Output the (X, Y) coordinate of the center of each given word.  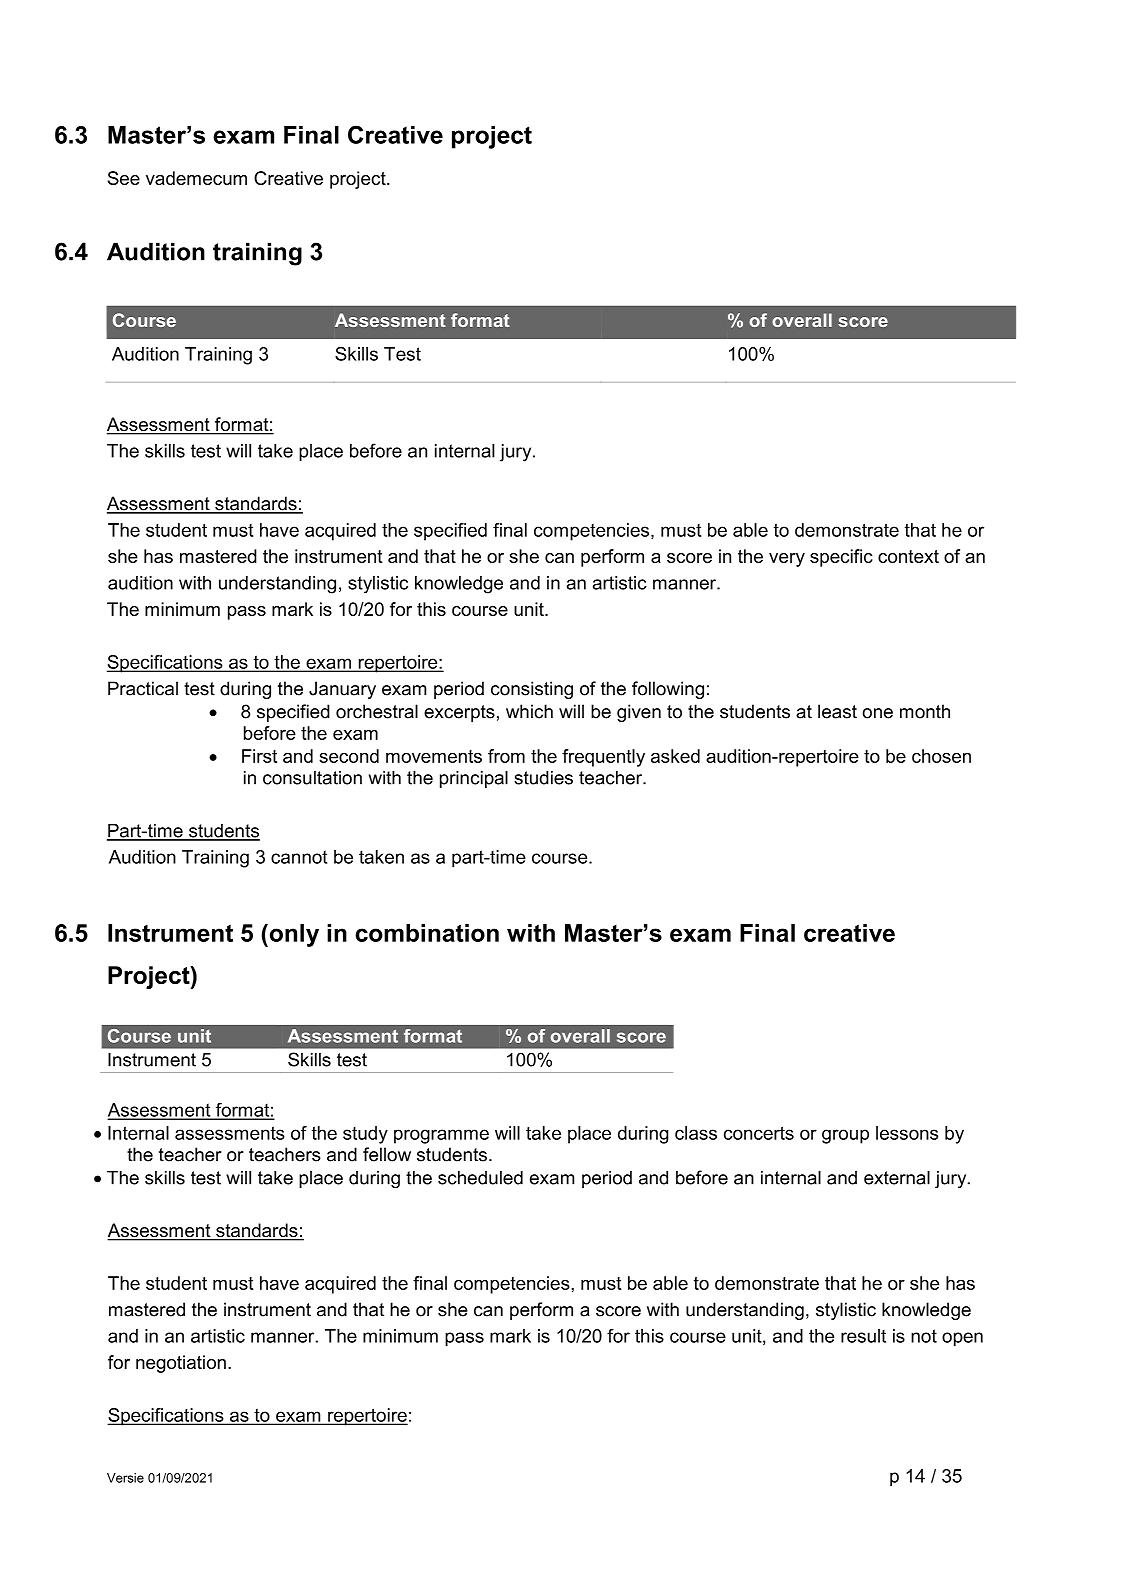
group (845, 1136)
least (837, 711)
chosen (941, 756)
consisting (532, 690)
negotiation (181, 1364)
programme (441, 1136)
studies (543, 777)
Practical (143, 688)
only (293, 935)
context (908, 556)
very (787, 560)
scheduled (480, 1177)
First (259, 756)
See (124, 178)
